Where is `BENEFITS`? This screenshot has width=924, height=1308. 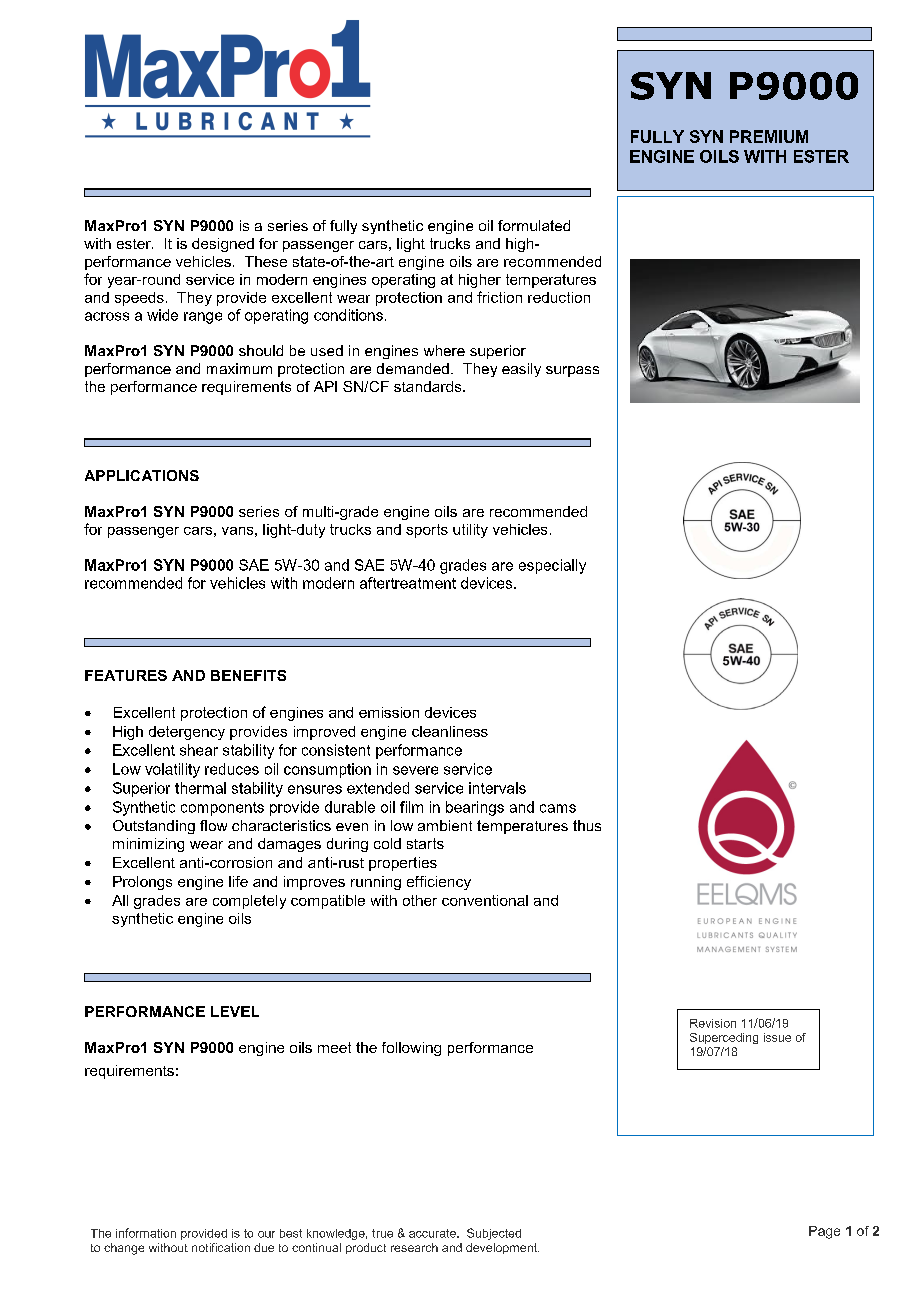
BENEFITS is located at coordinates (248, 675).
